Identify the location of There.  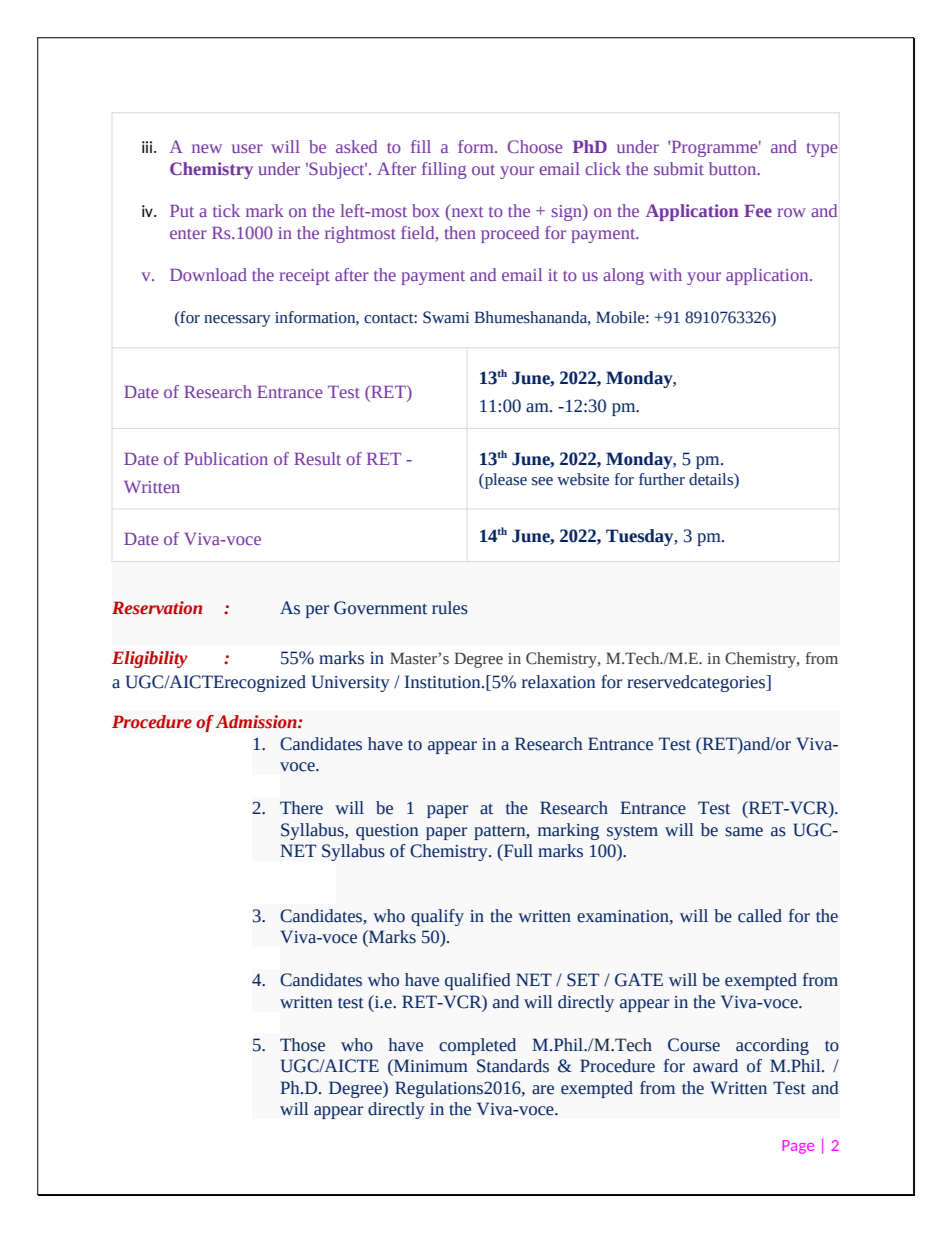
(301, 808).
